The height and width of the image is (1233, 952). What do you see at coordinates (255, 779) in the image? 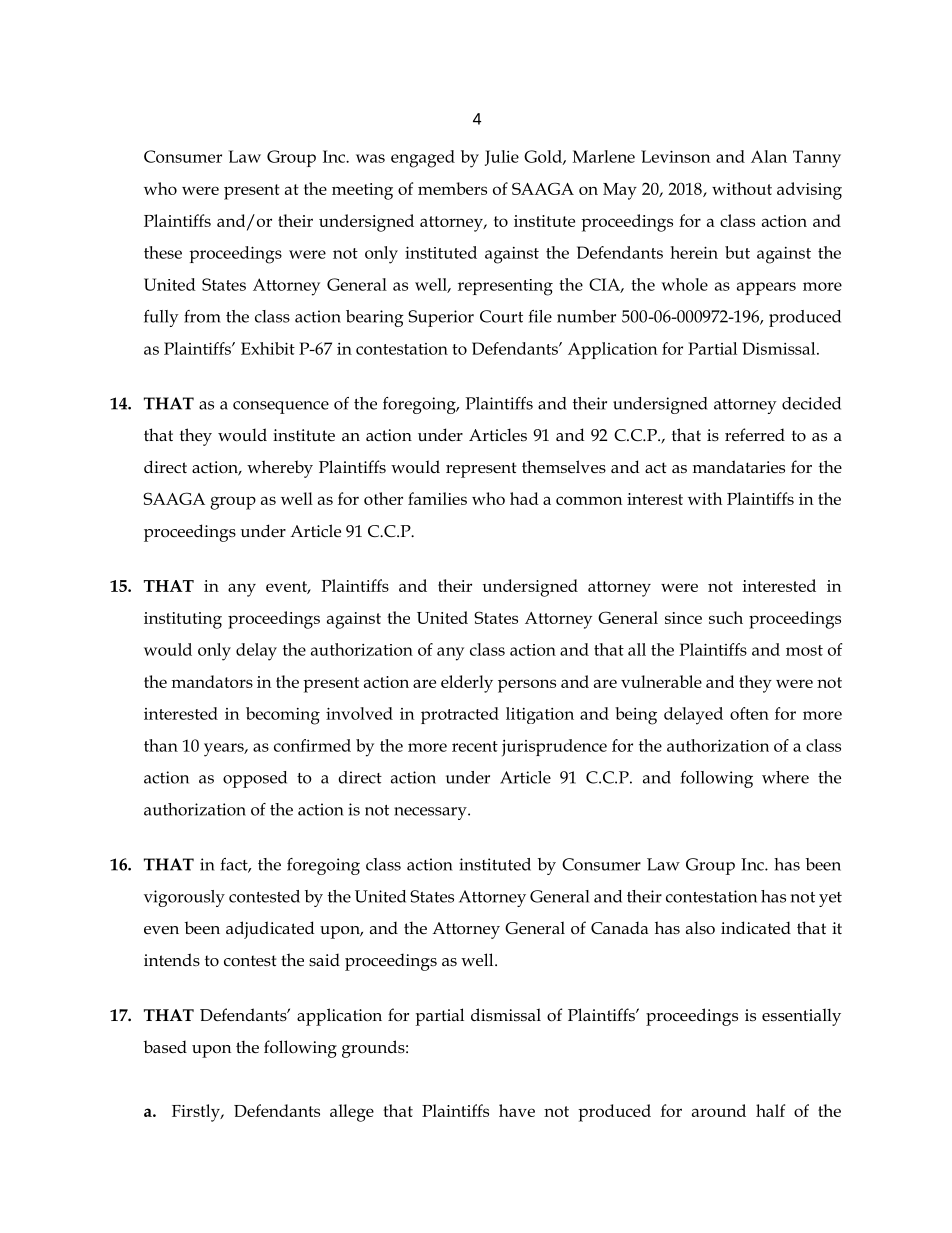
I see `opposed` at bounding box center [255, 779].
